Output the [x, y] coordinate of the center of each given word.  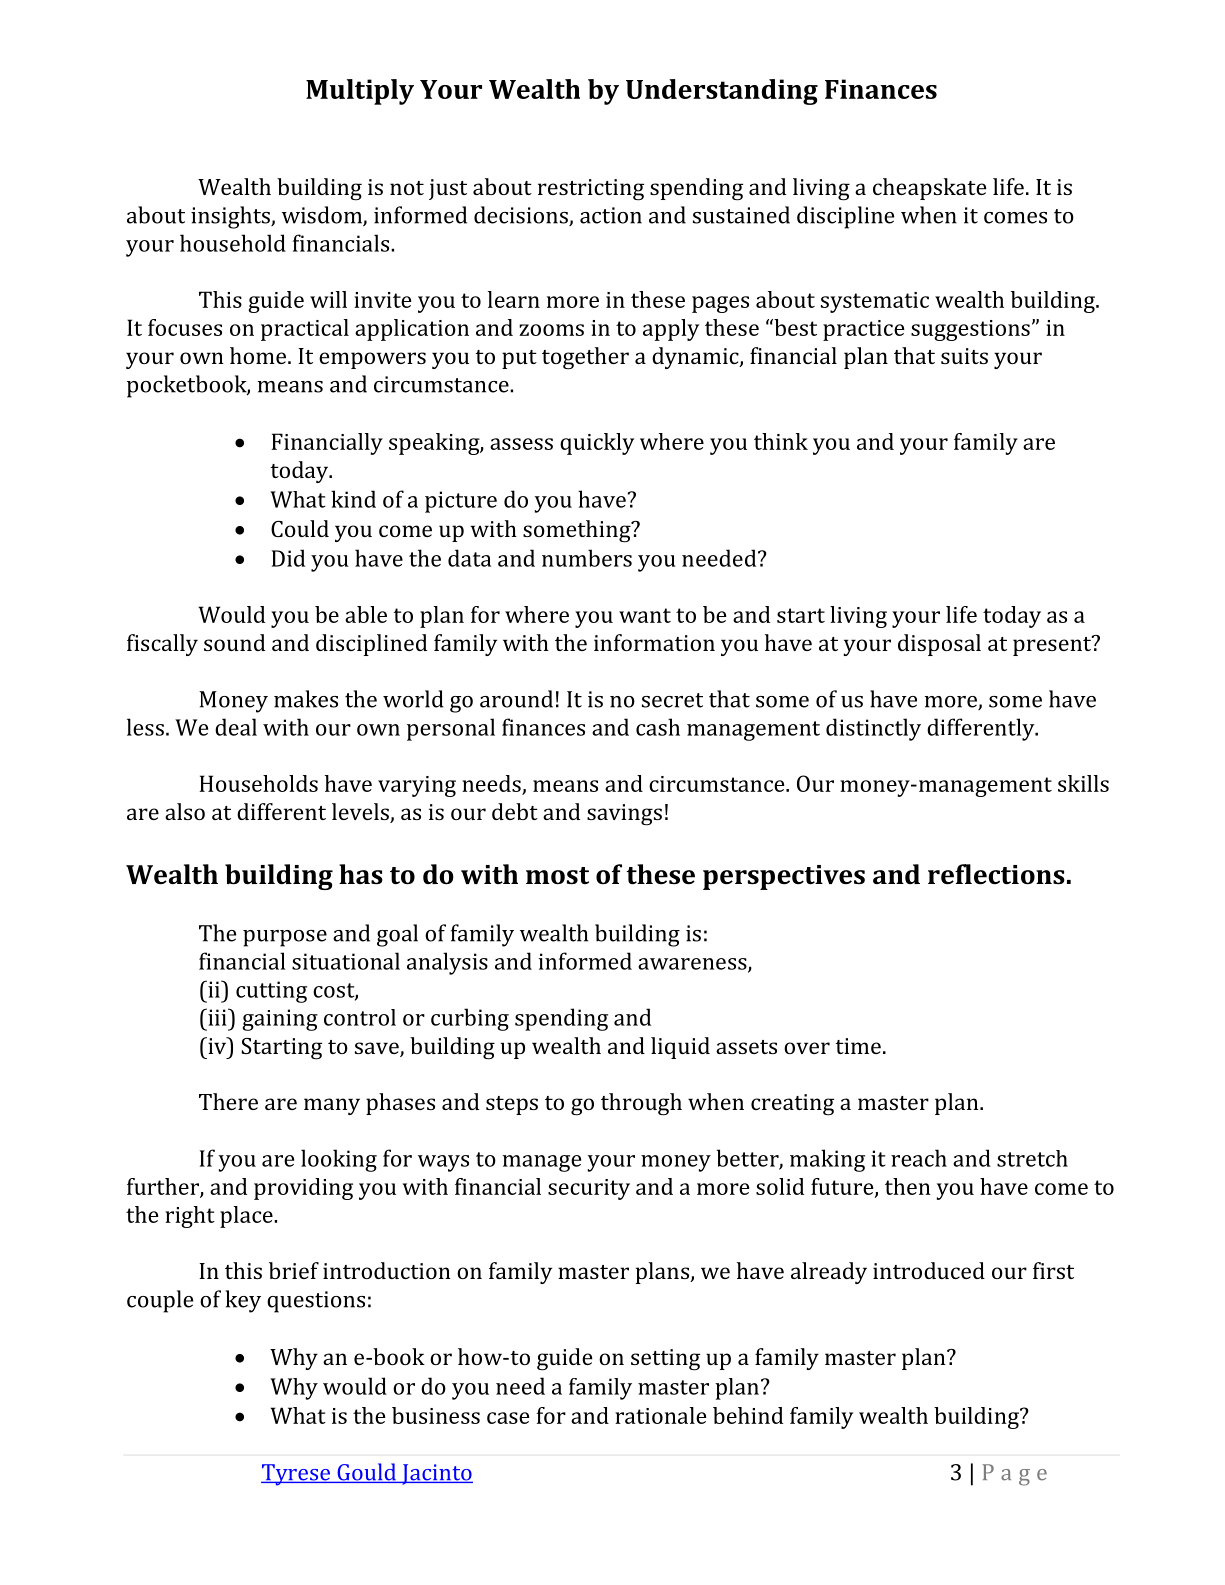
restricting [591, 190]
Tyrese [296, 1475]
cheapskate [929, 189]
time [858, 1046]
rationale [661, 1415]
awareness [693, 965]
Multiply [360, 92]
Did [288, 558]
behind [748, 1415]
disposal [939, 645]
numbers [587, 558]
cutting [271, 992]
